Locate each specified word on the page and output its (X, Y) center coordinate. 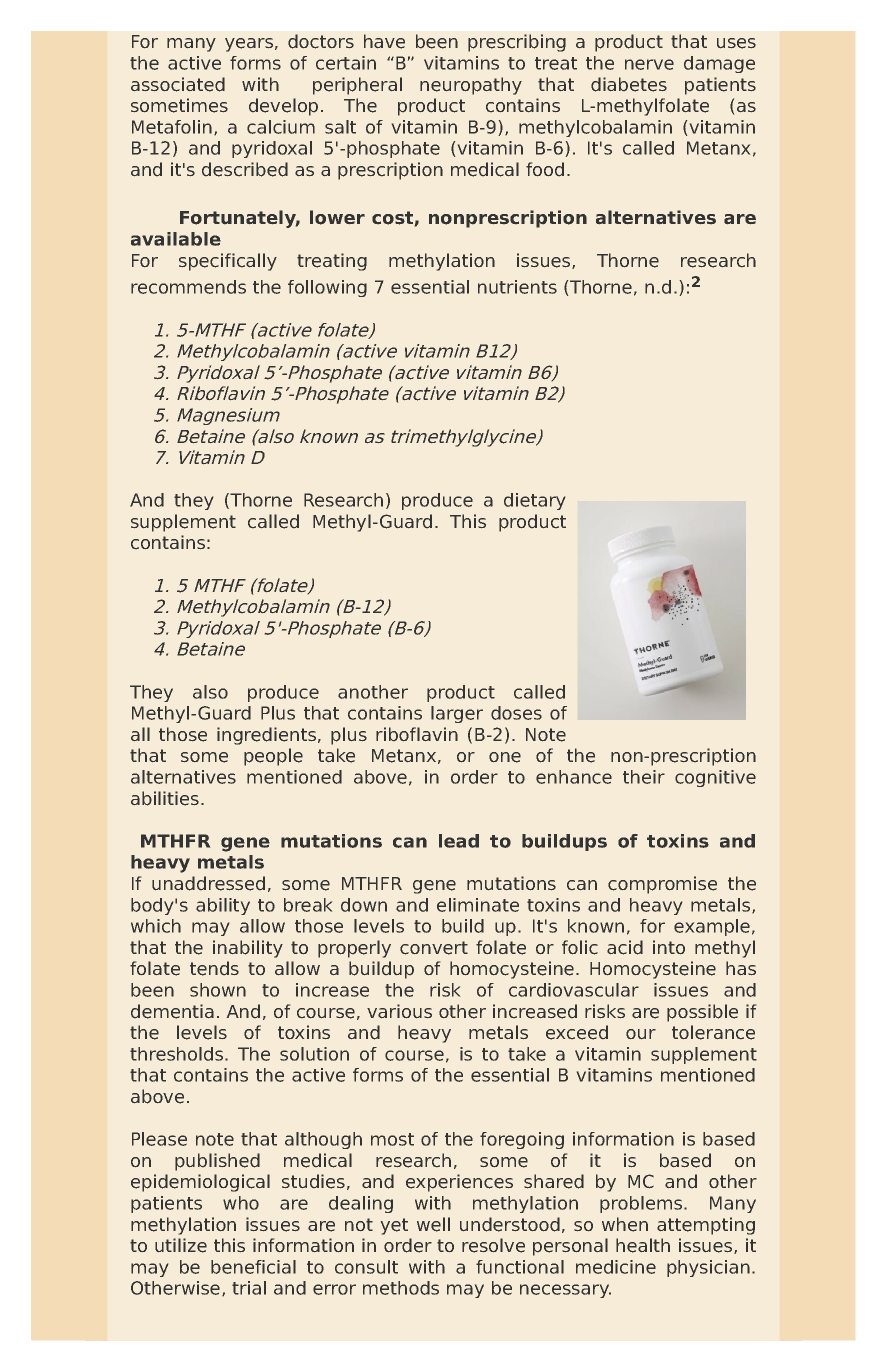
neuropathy (471, 86)
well (433, 1224)
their (644, 777)
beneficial (253, 1267)
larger (457, 714)
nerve (649, 64)
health (643, 1245)
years (249, 45)
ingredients (266, 736)
